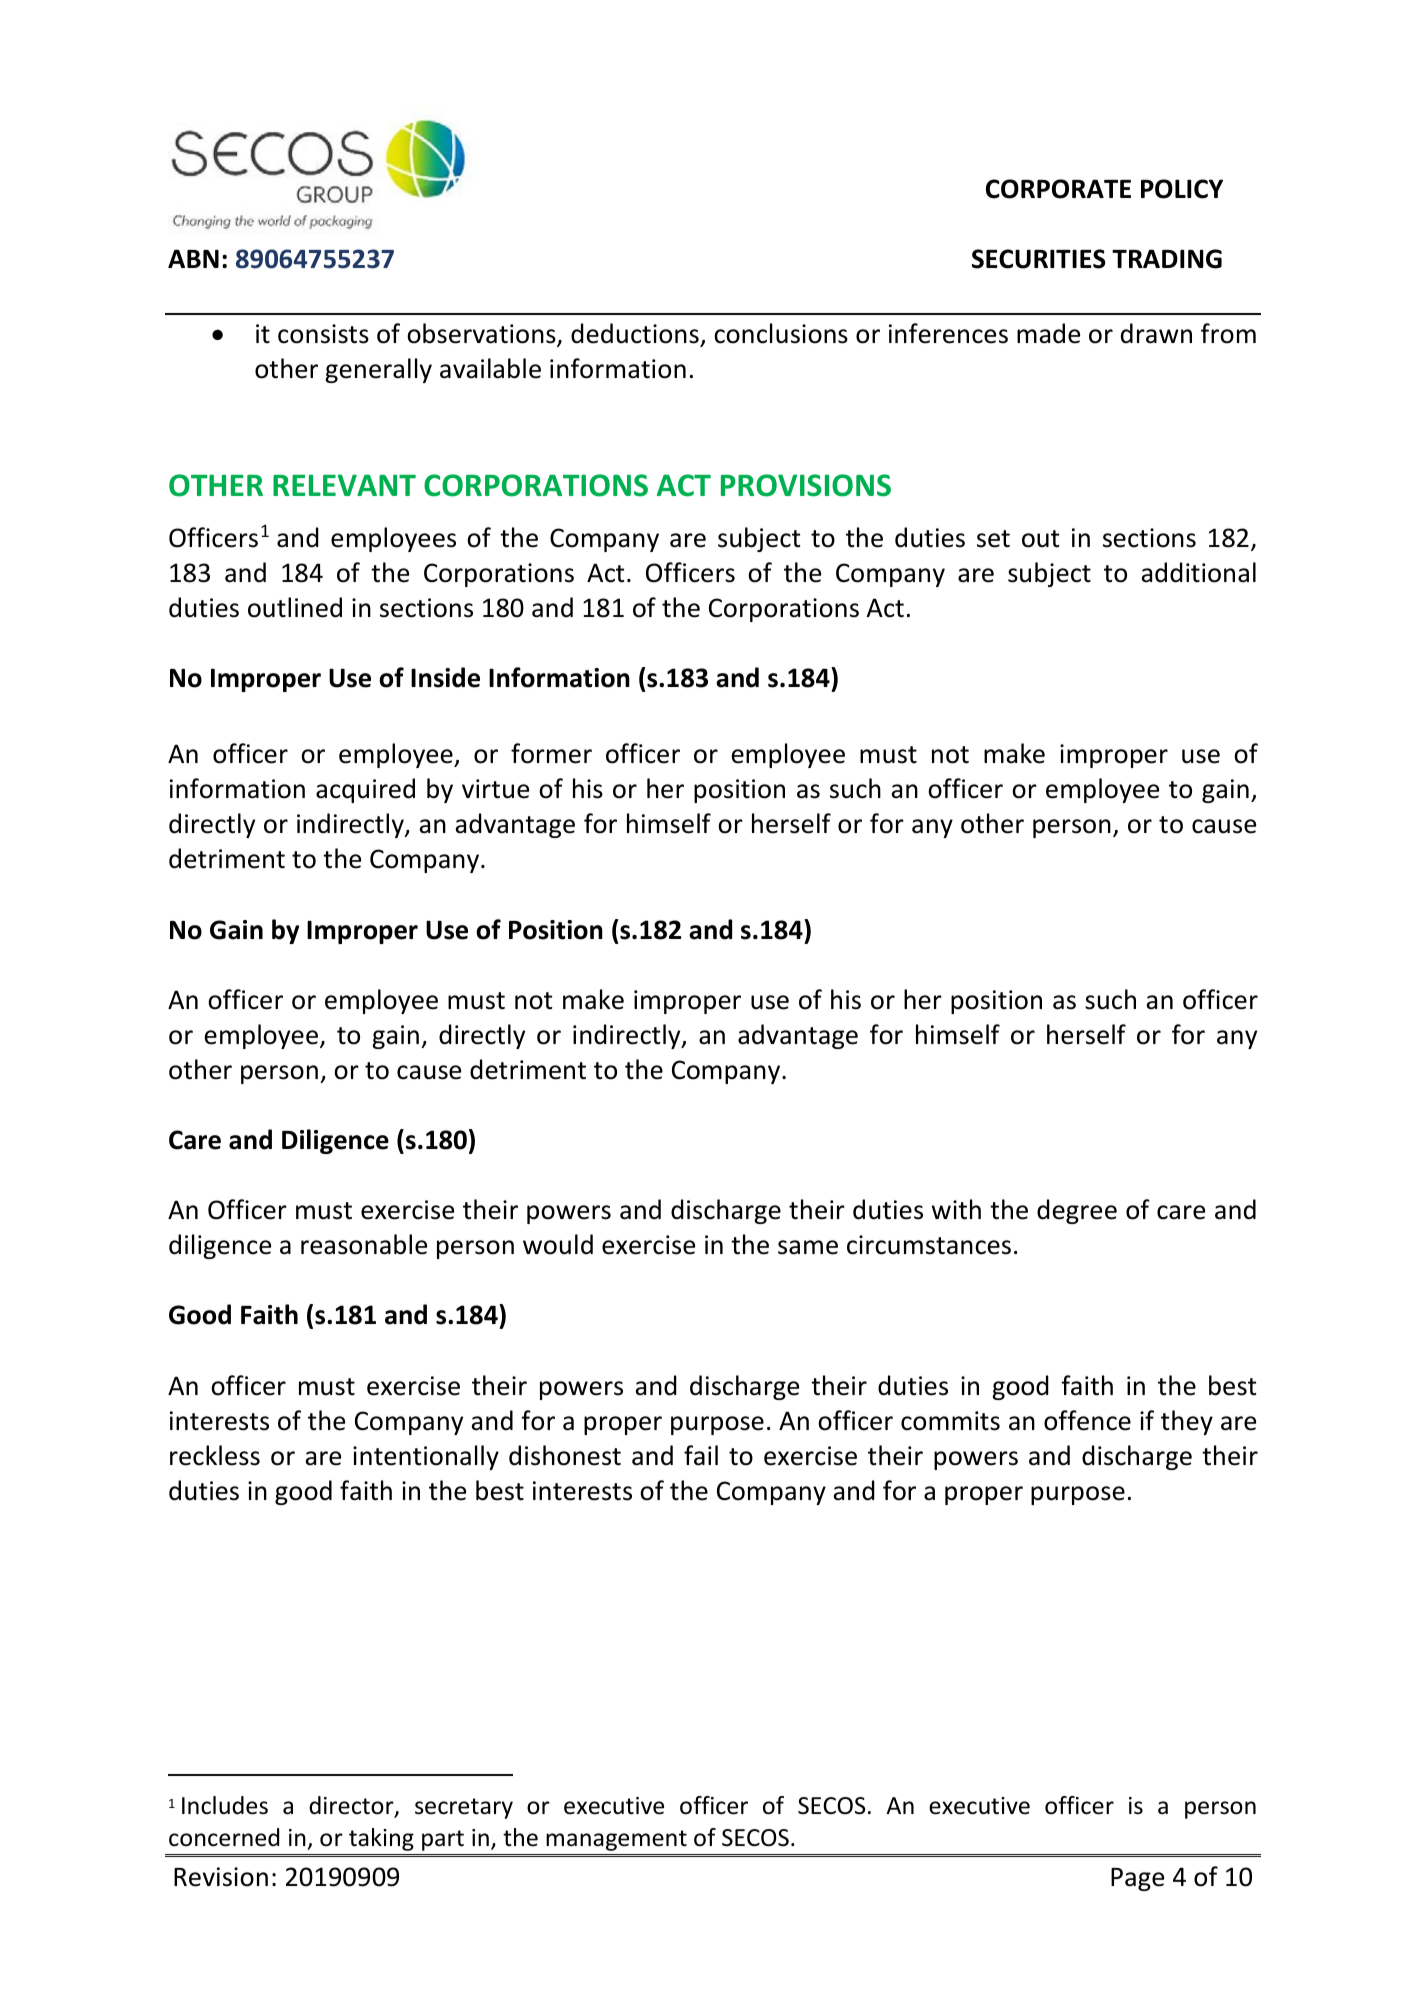 This screenshot has height=2016, width=1425. I want to click on management, so click(616, 1840).
